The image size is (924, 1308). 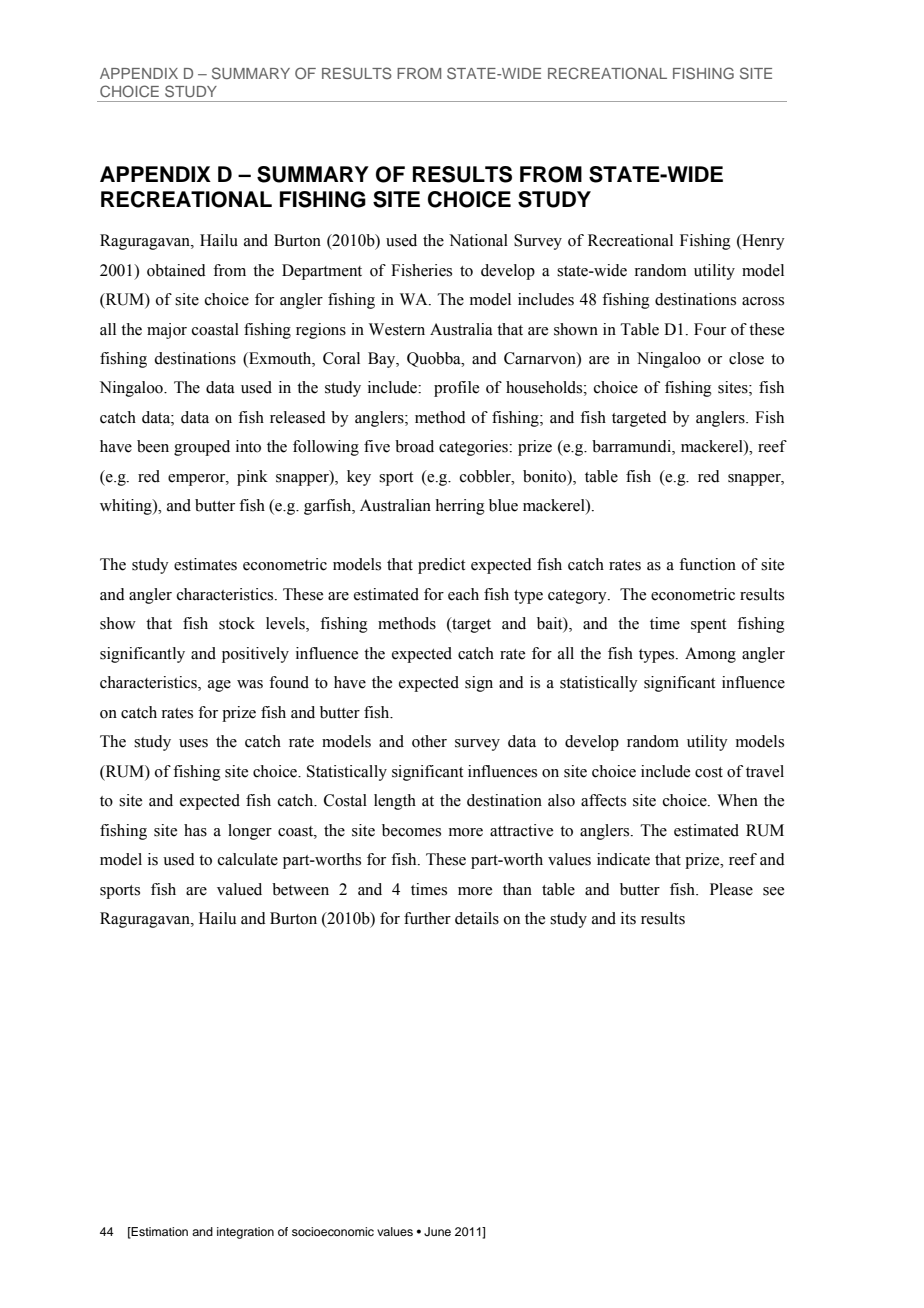 I want to click on obtained, so click(x=176, y=270).
